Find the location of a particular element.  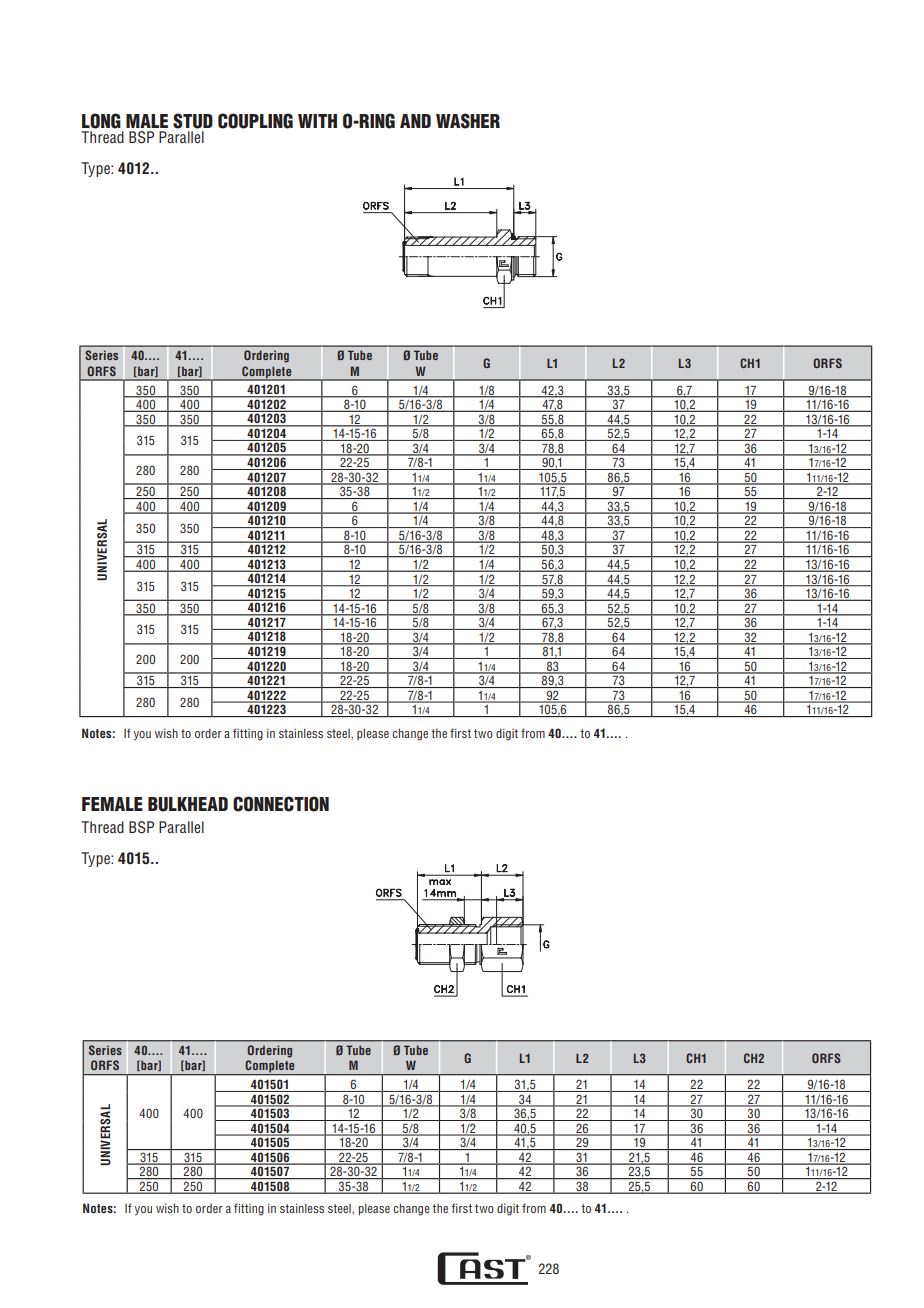

STUD is located at coordinates (193, 121).
